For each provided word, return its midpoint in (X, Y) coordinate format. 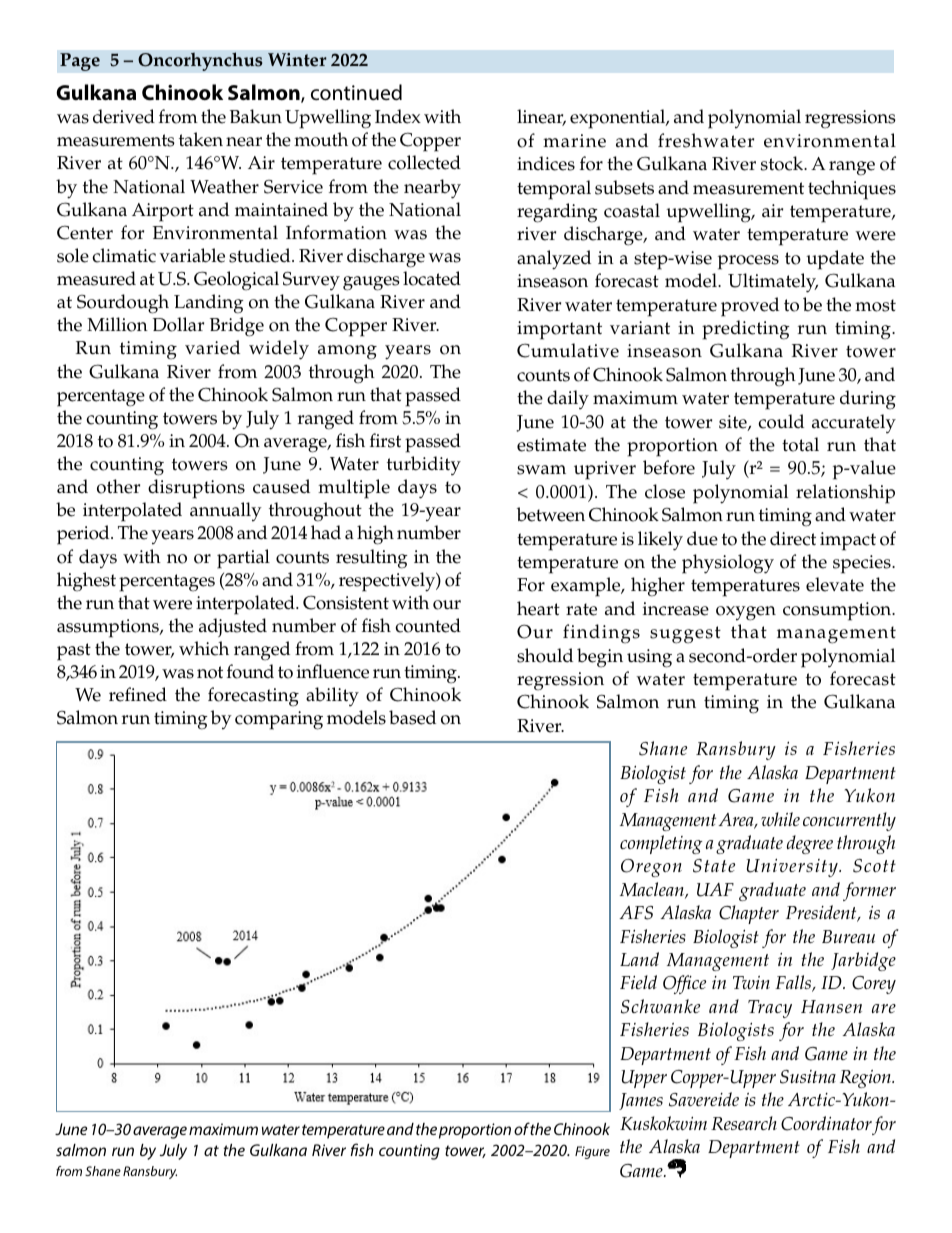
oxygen (746, 613)
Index (398, 116)
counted (428, 625)
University (793, 868)
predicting (746, 330)
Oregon (651, 868)
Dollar (178, 324)
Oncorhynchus (200, 61)
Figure (592, 1152)
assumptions (109, 628)
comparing (279, 720)
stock (783, 163)
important (559, 330)
